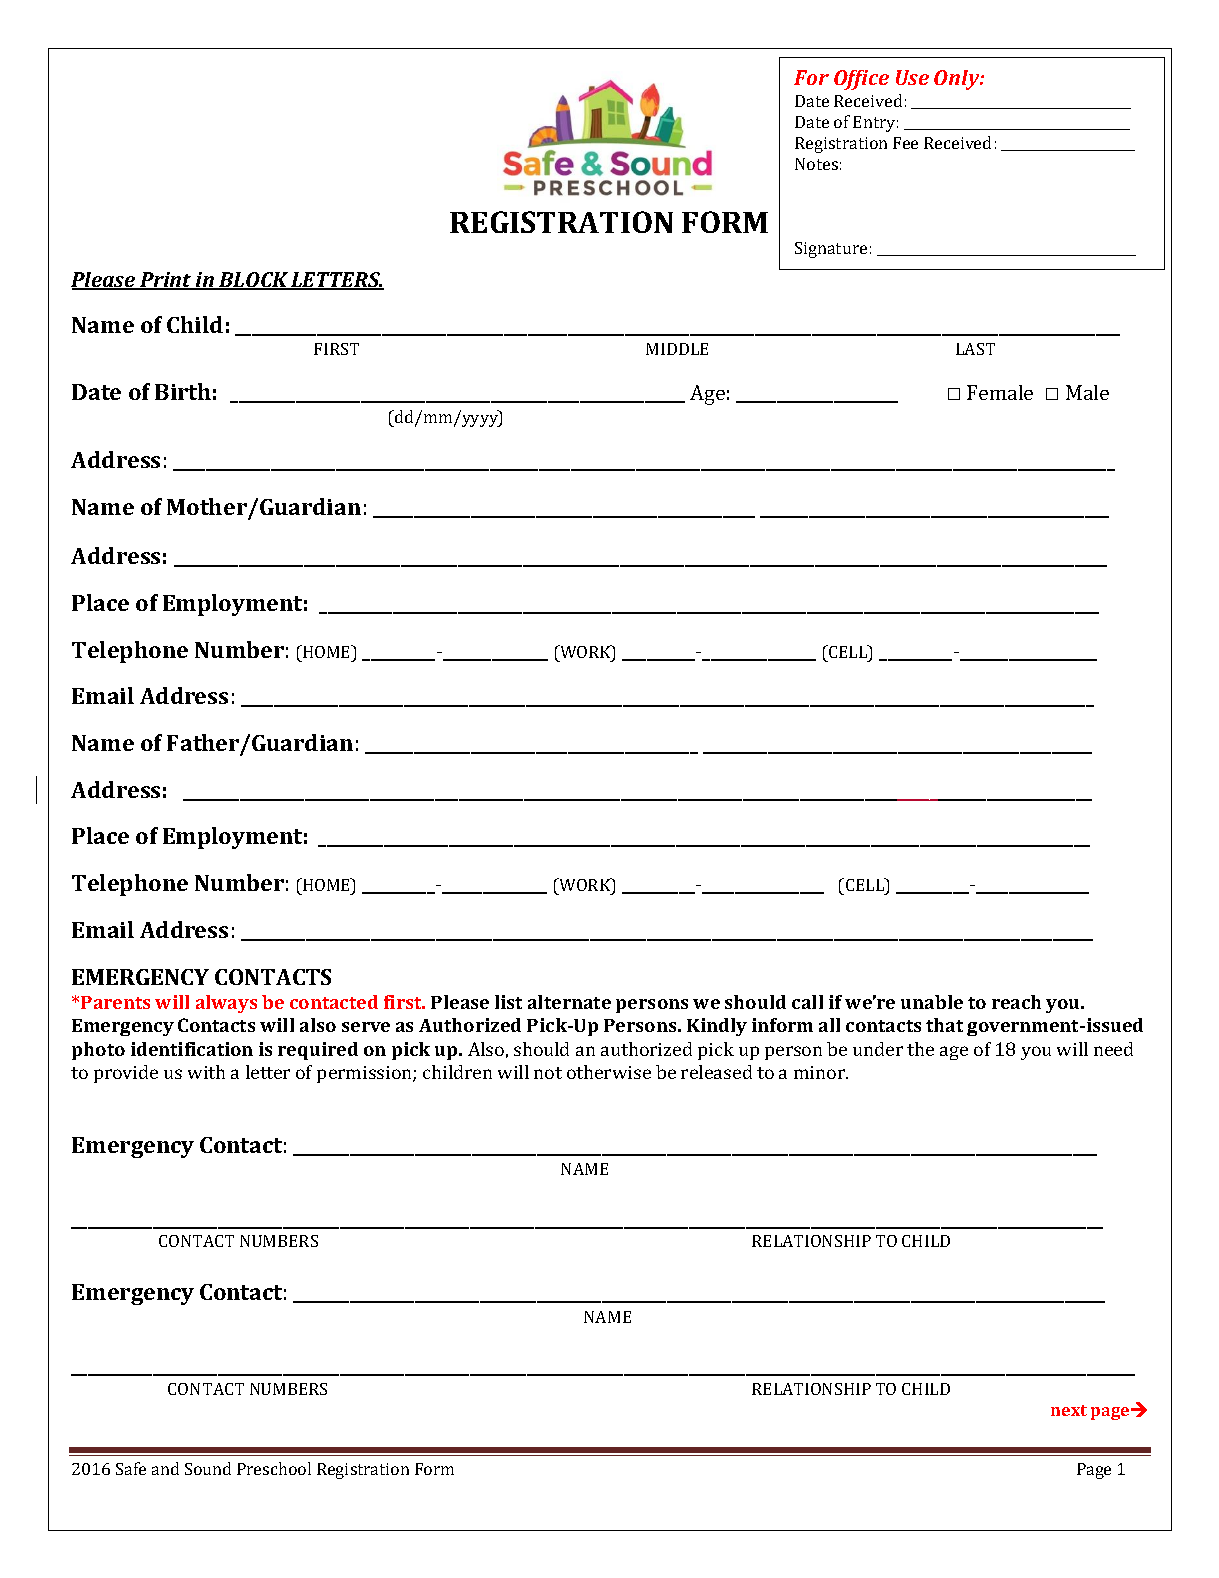  Describe the element at coordinates (254, 281) in the page. I see `BLOCK` at that location.
